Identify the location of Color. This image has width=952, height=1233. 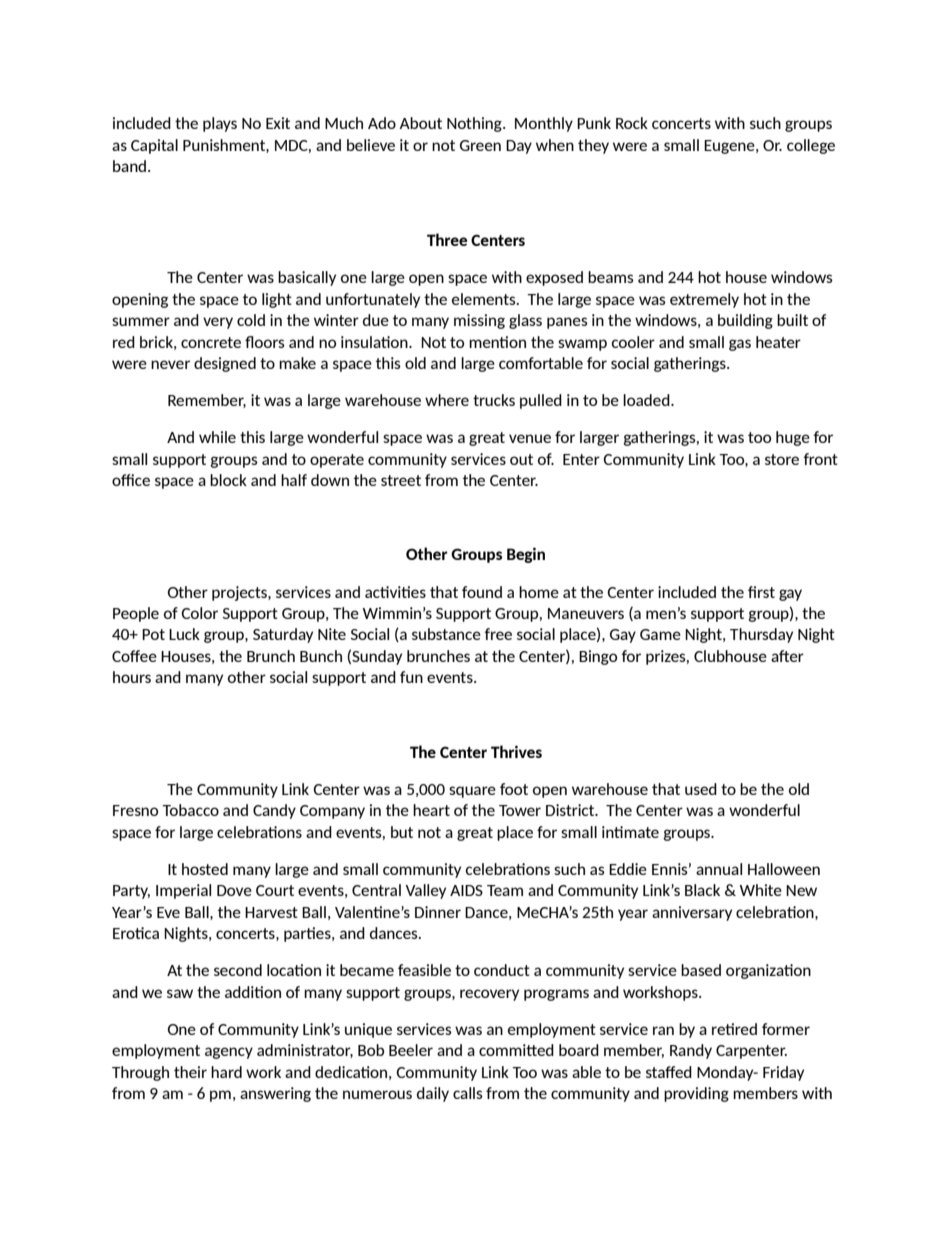
(199, 613).
